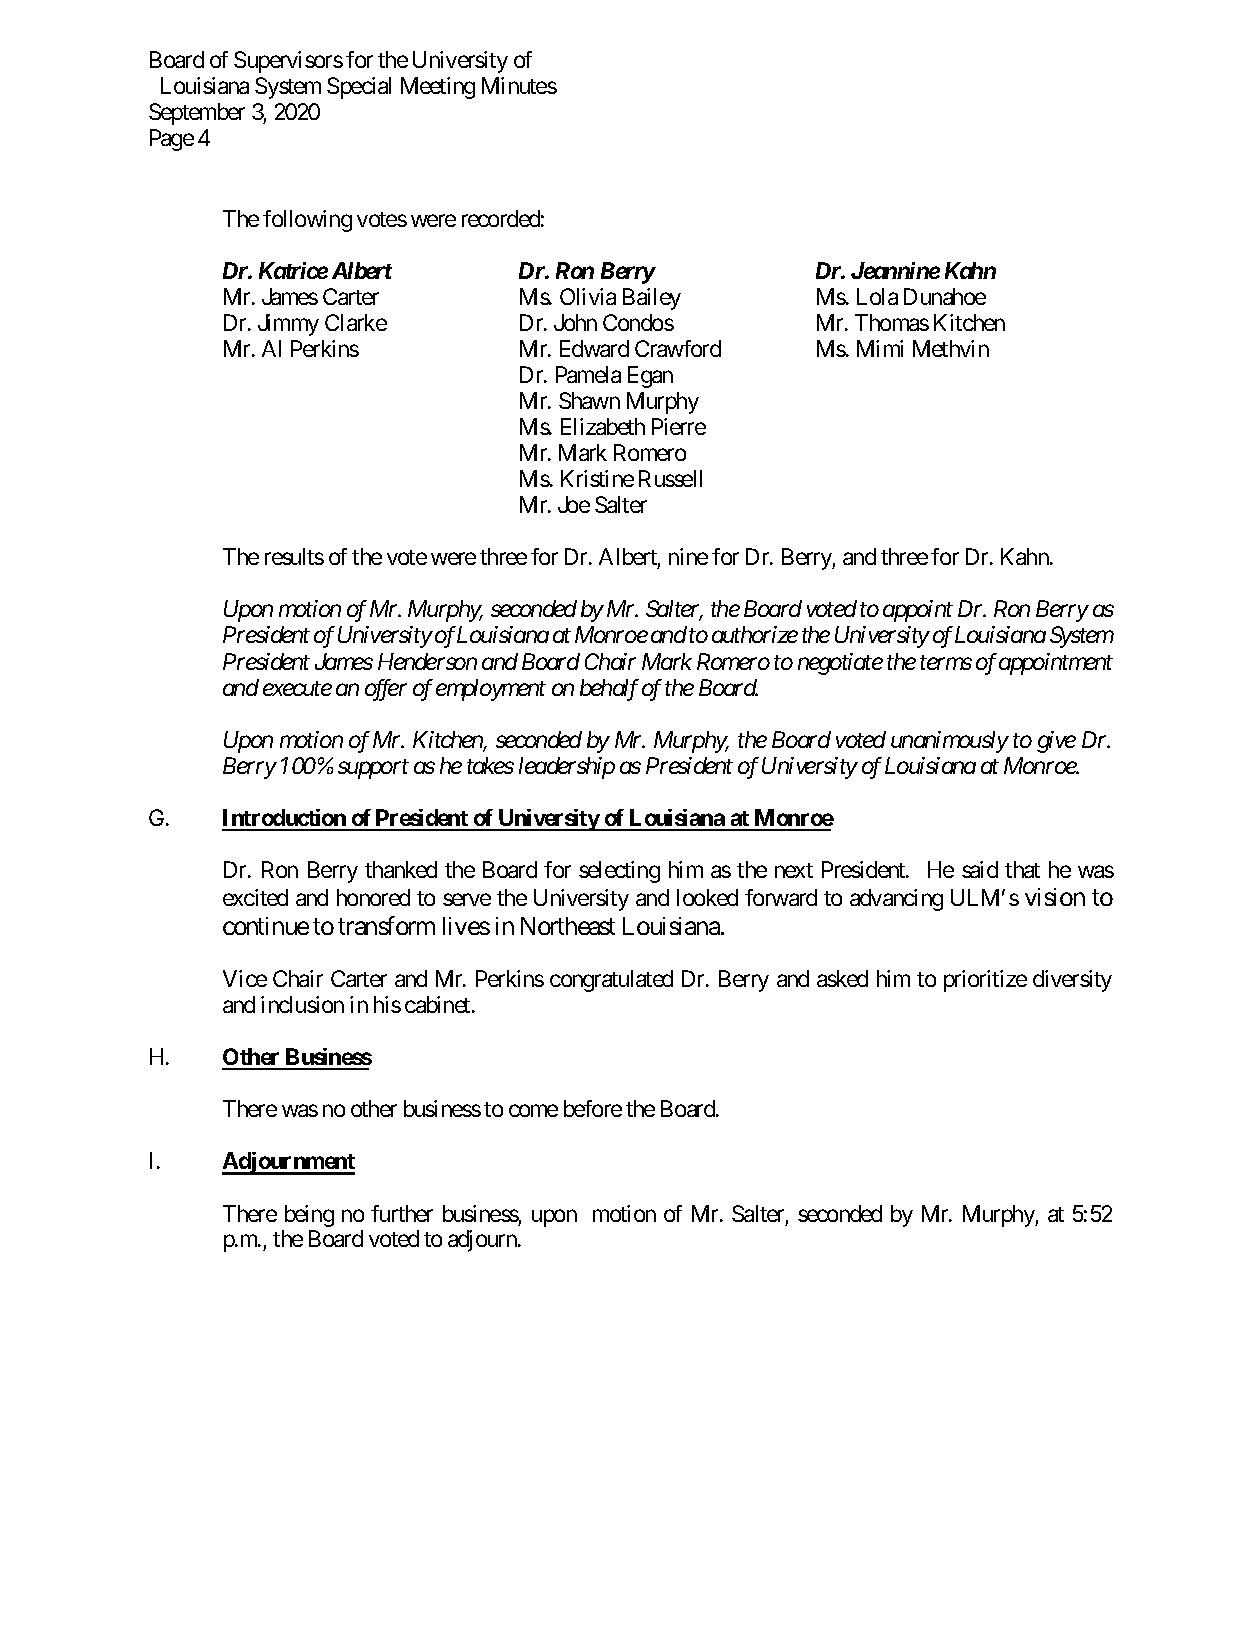 The width and height of the screenshot is (1260, 1631). What do you see at coordinates (593, 1108) in the screenshot?
I see `before` at bounding box center [593, 1108].
